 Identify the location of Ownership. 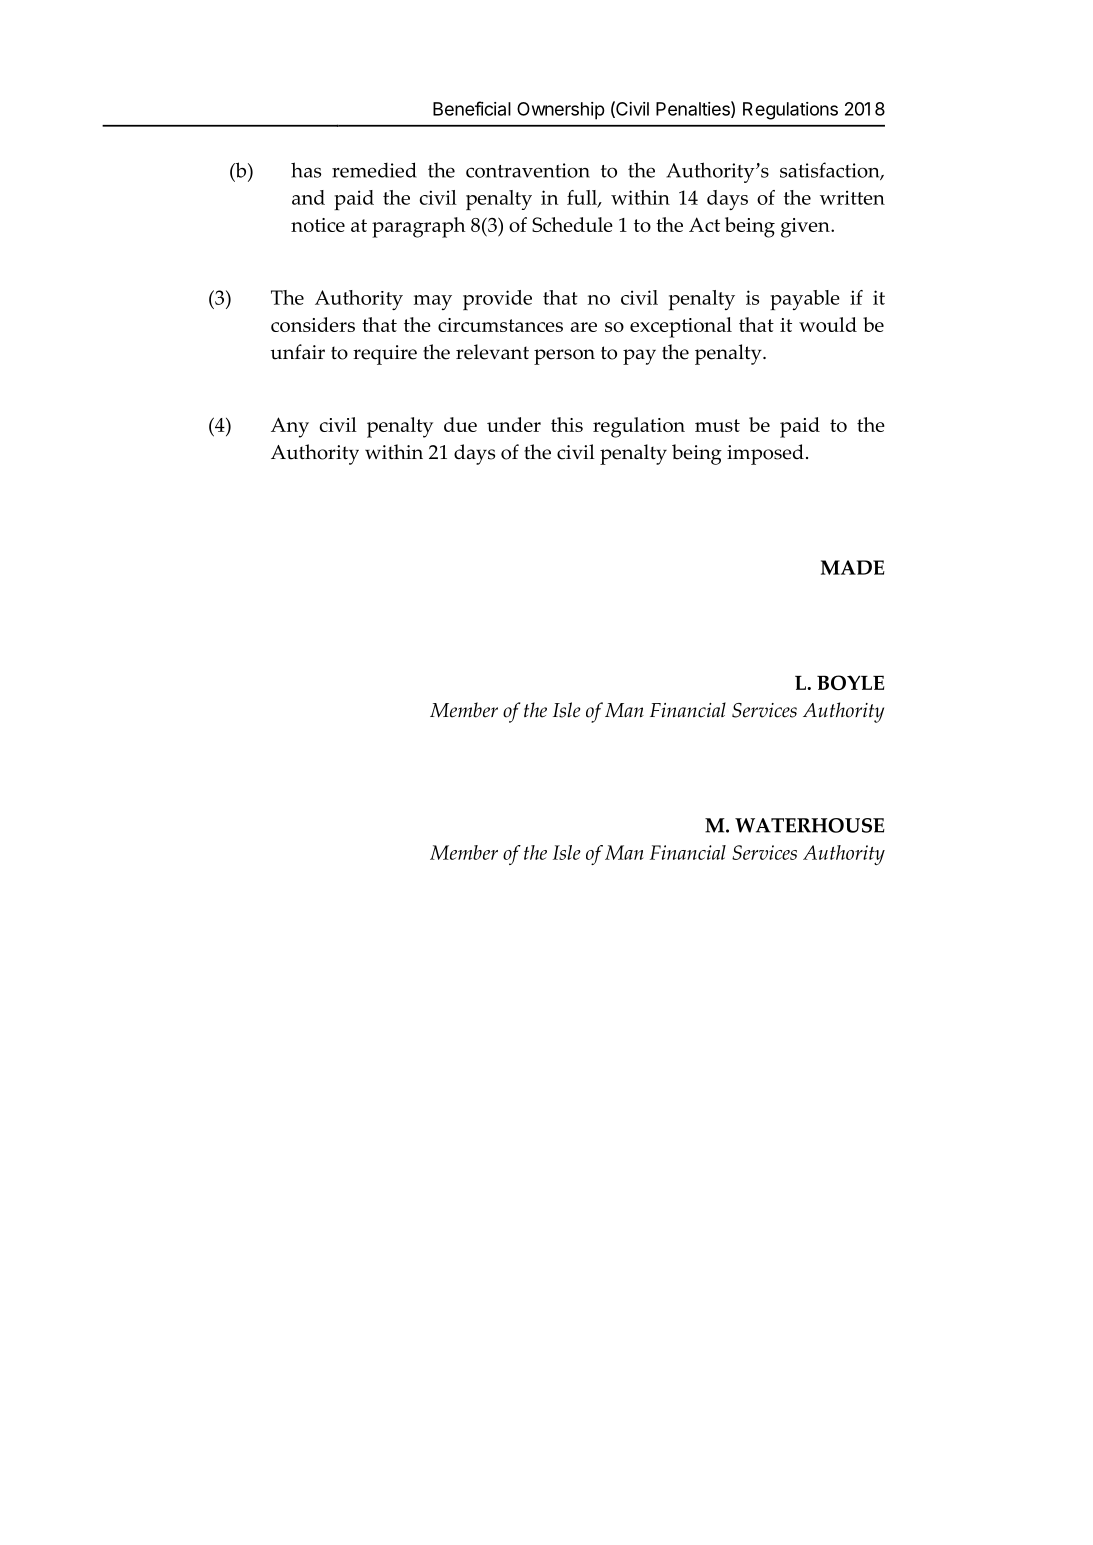
(561, 111).
